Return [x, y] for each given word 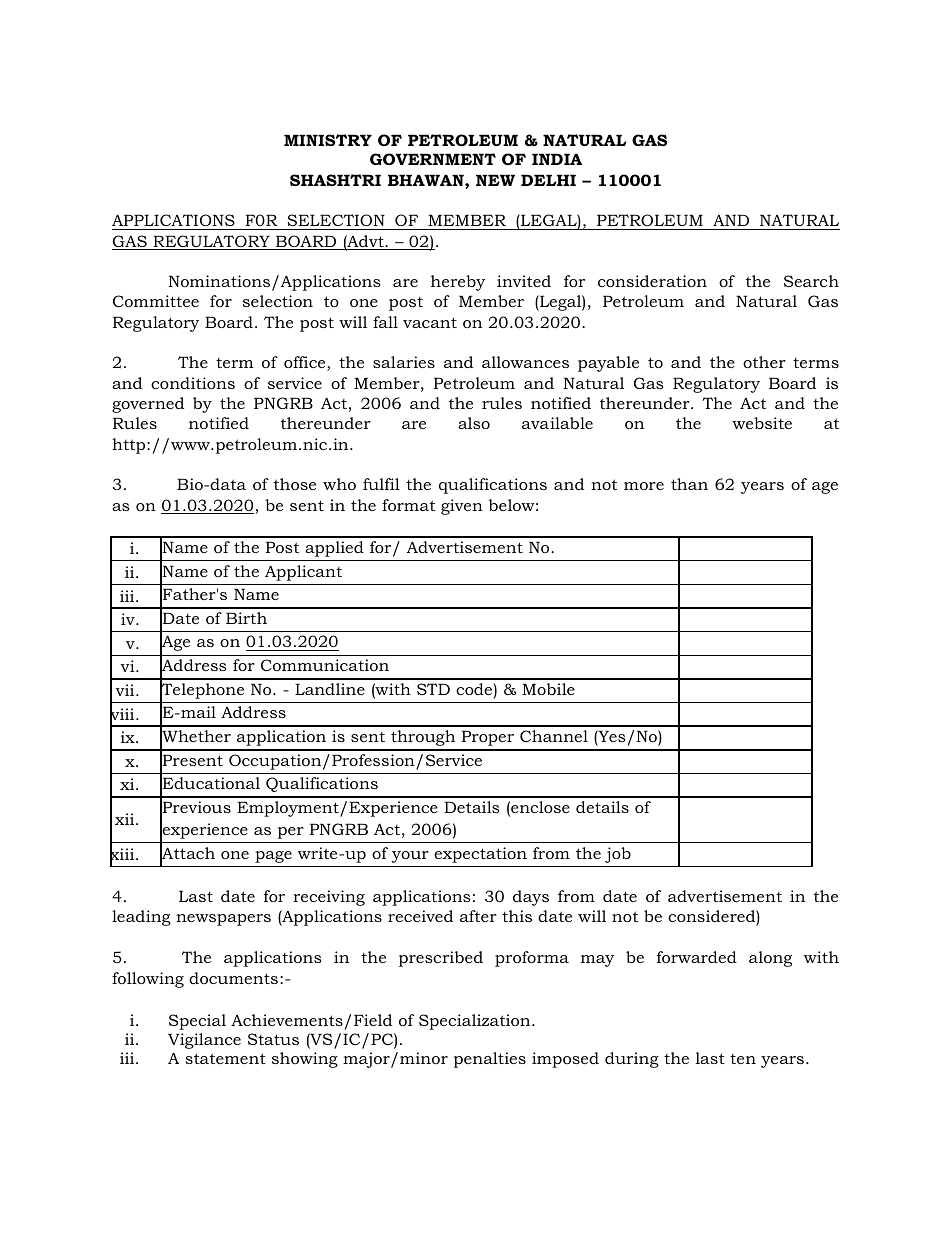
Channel [554, 736]
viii [123, 714]
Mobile [548, 689]
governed [148, 405]
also [474, 423]
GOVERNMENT [433, 159]
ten [743, 1059]
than [689, 484]
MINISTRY [328, 140]
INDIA [557, 159]
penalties [490, 1060]
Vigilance [204, 1041]
